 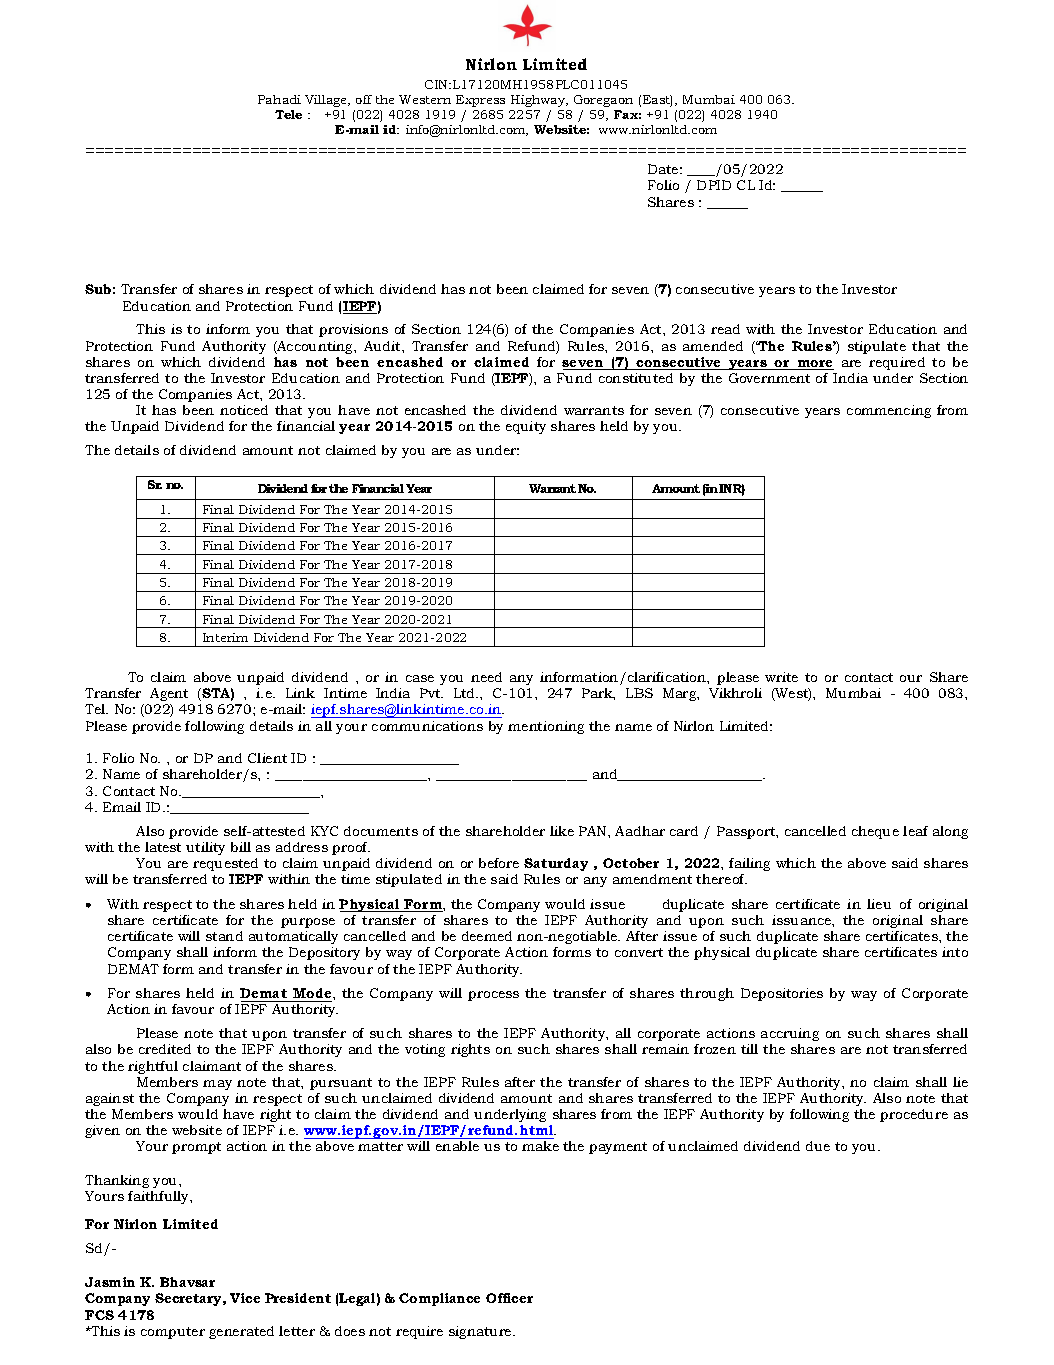 What do you see at coordinates (169, 694) in the screenshot?
I see `Agent` at bounding box center [169, 694].
